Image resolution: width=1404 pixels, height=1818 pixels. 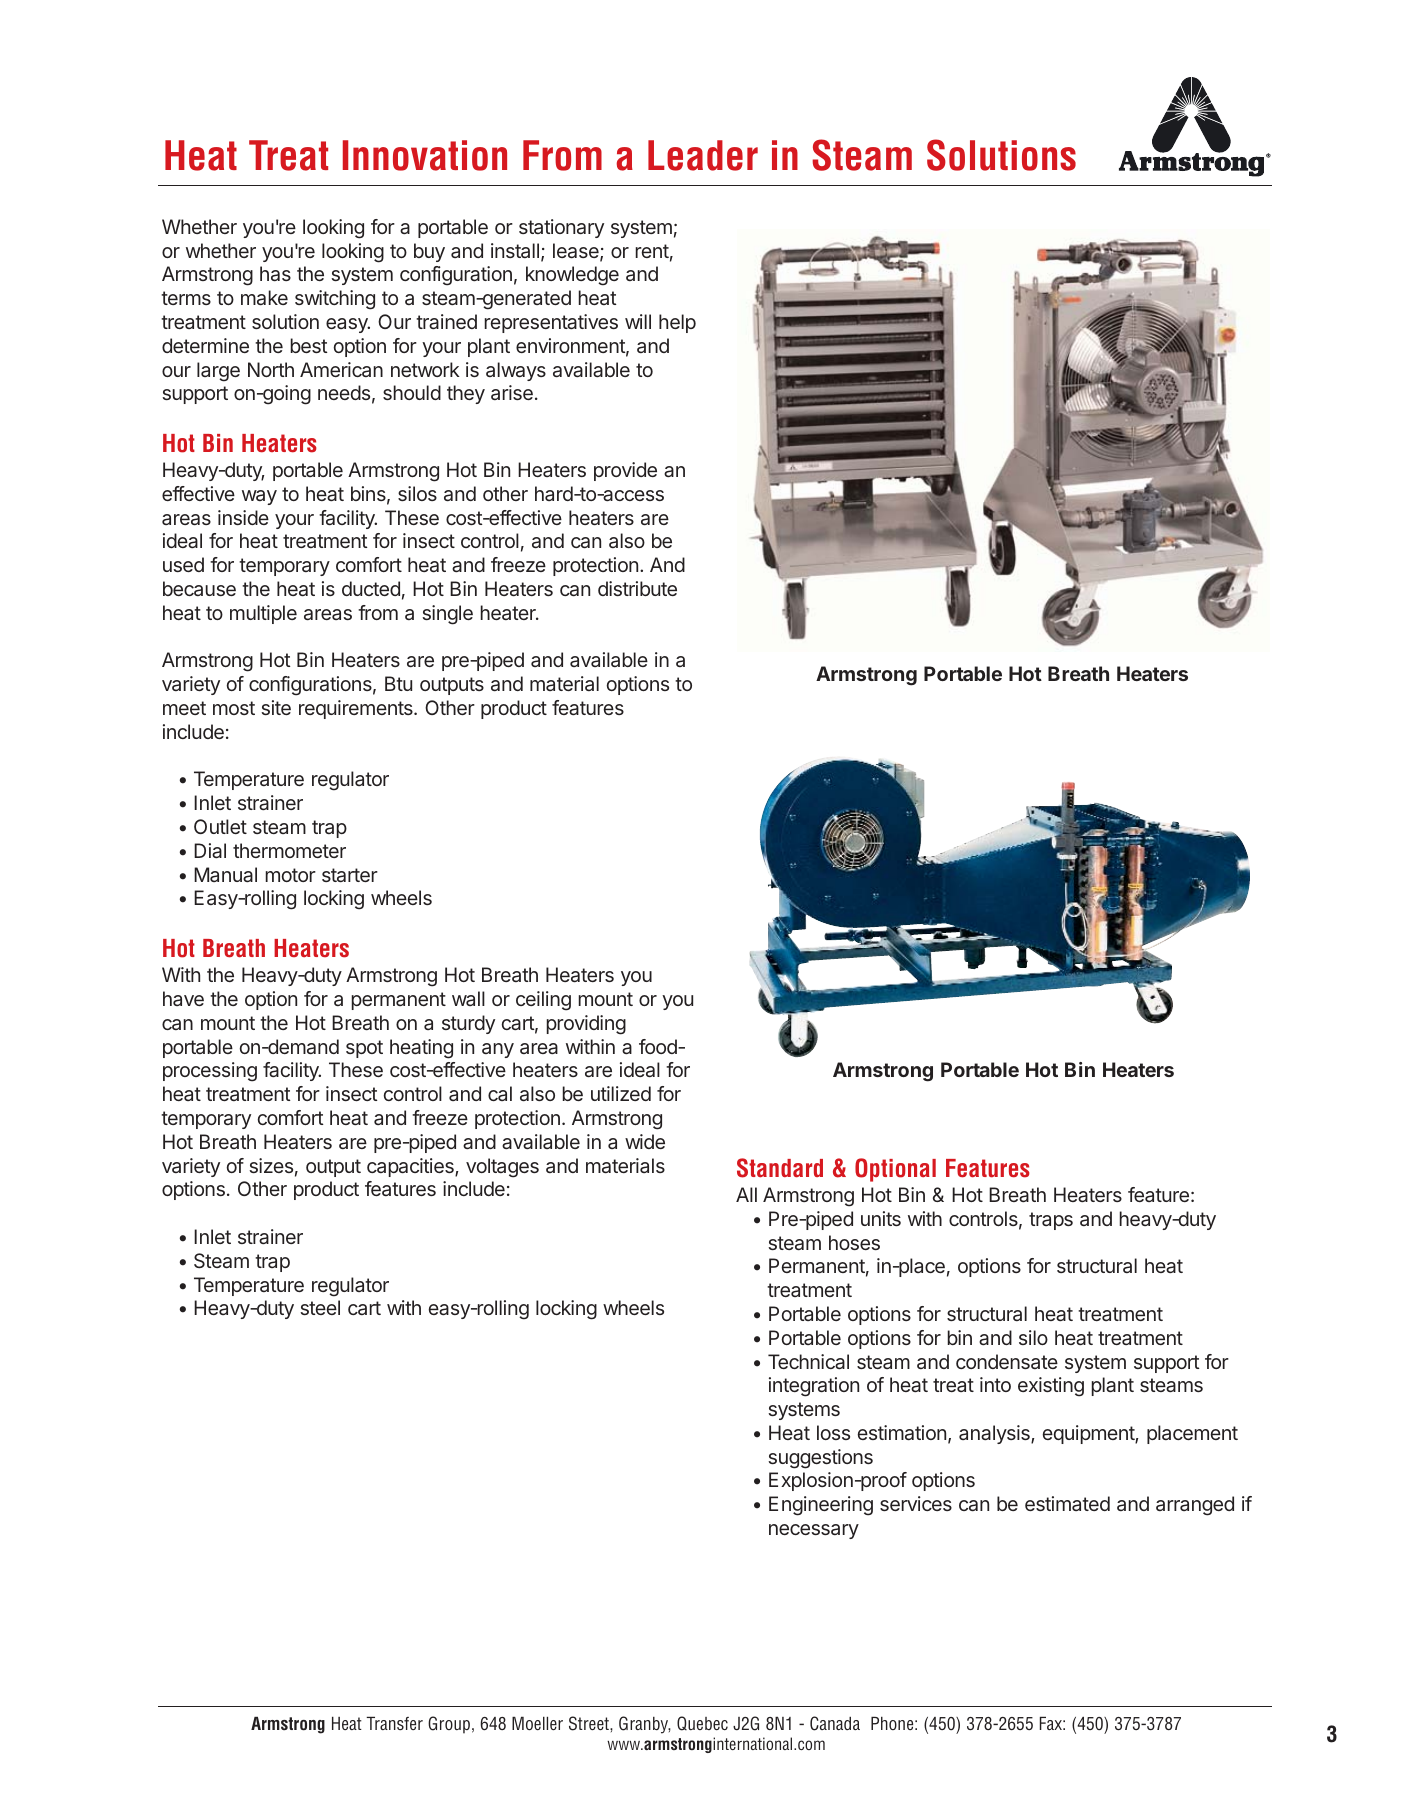 What do you see at coordinates (586, 1025) in the screenshot?
I see `providing` at bounding box center [586, 1025].
